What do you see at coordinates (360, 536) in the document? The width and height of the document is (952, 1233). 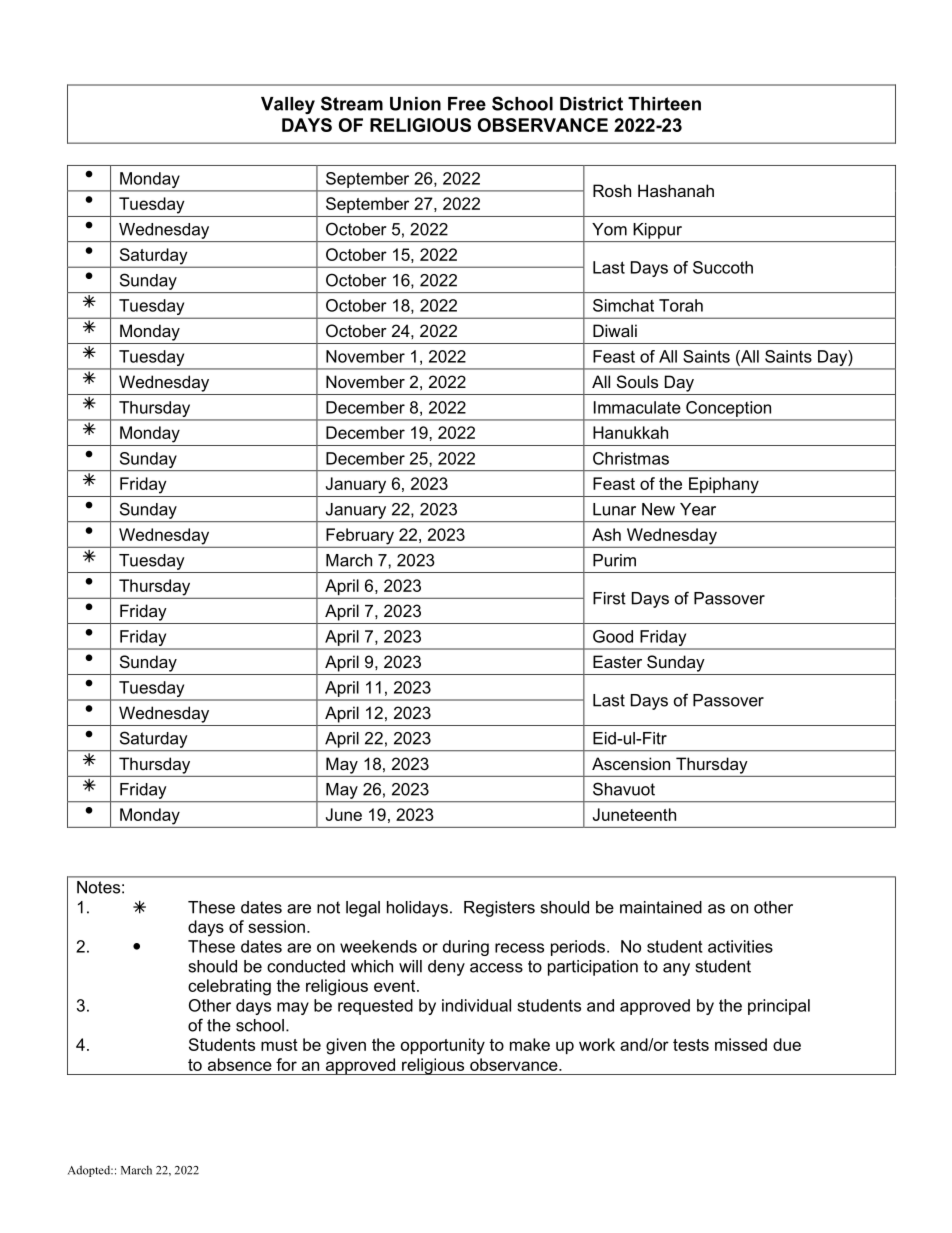 I see `February` at bounding box center [360, 536].
